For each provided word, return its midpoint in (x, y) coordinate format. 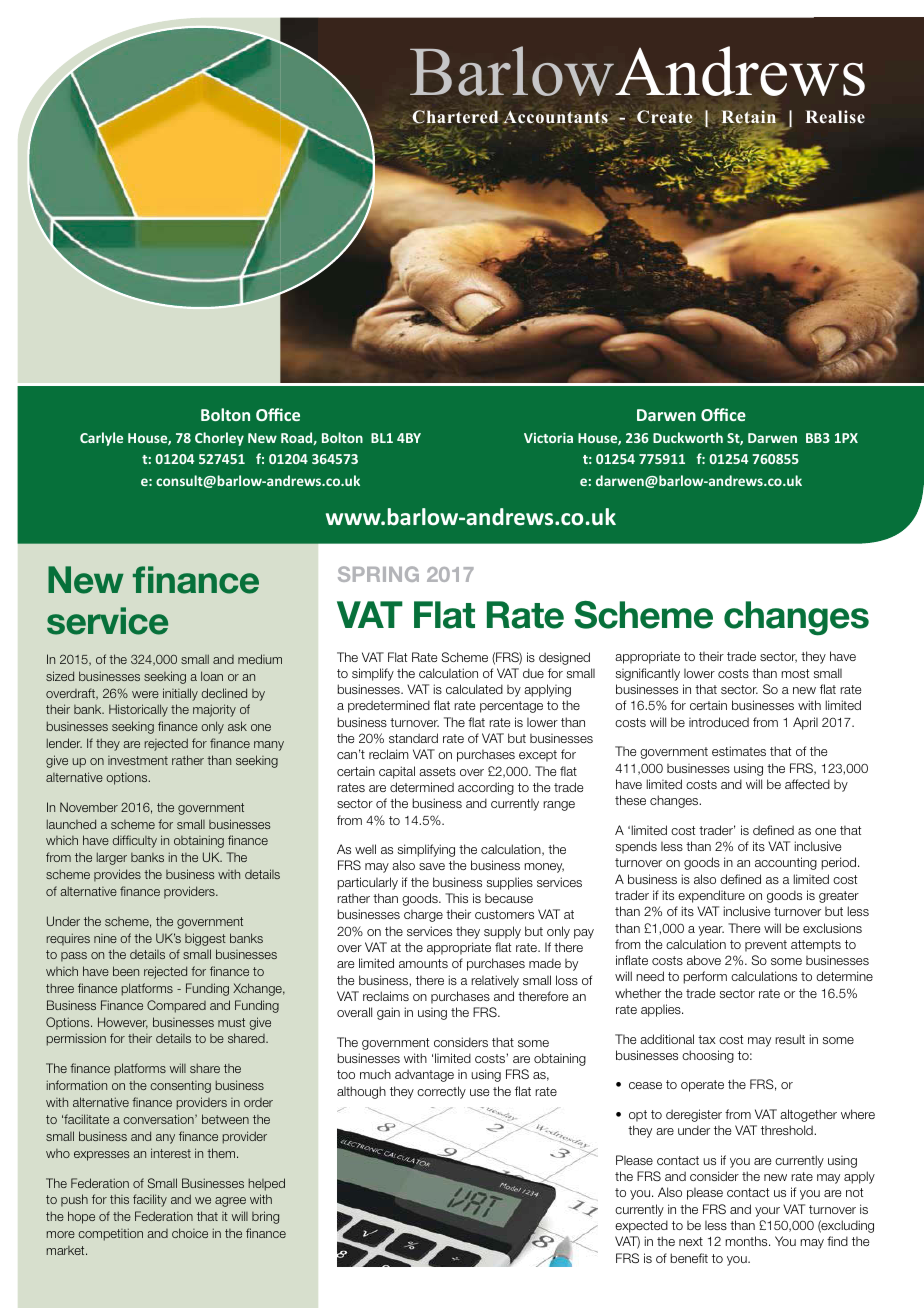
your (767, 1212)
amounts (423, 963)
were (145, 694)
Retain (749, 117)
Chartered (454, 117)
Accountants (556, 118)
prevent (766, 946)
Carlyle (101, 439)
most (795, 673)
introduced (719, 722)
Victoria (548, 437)
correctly (441, 1092)
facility (150, 1200)
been (126, 971)
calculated (474, 689)
